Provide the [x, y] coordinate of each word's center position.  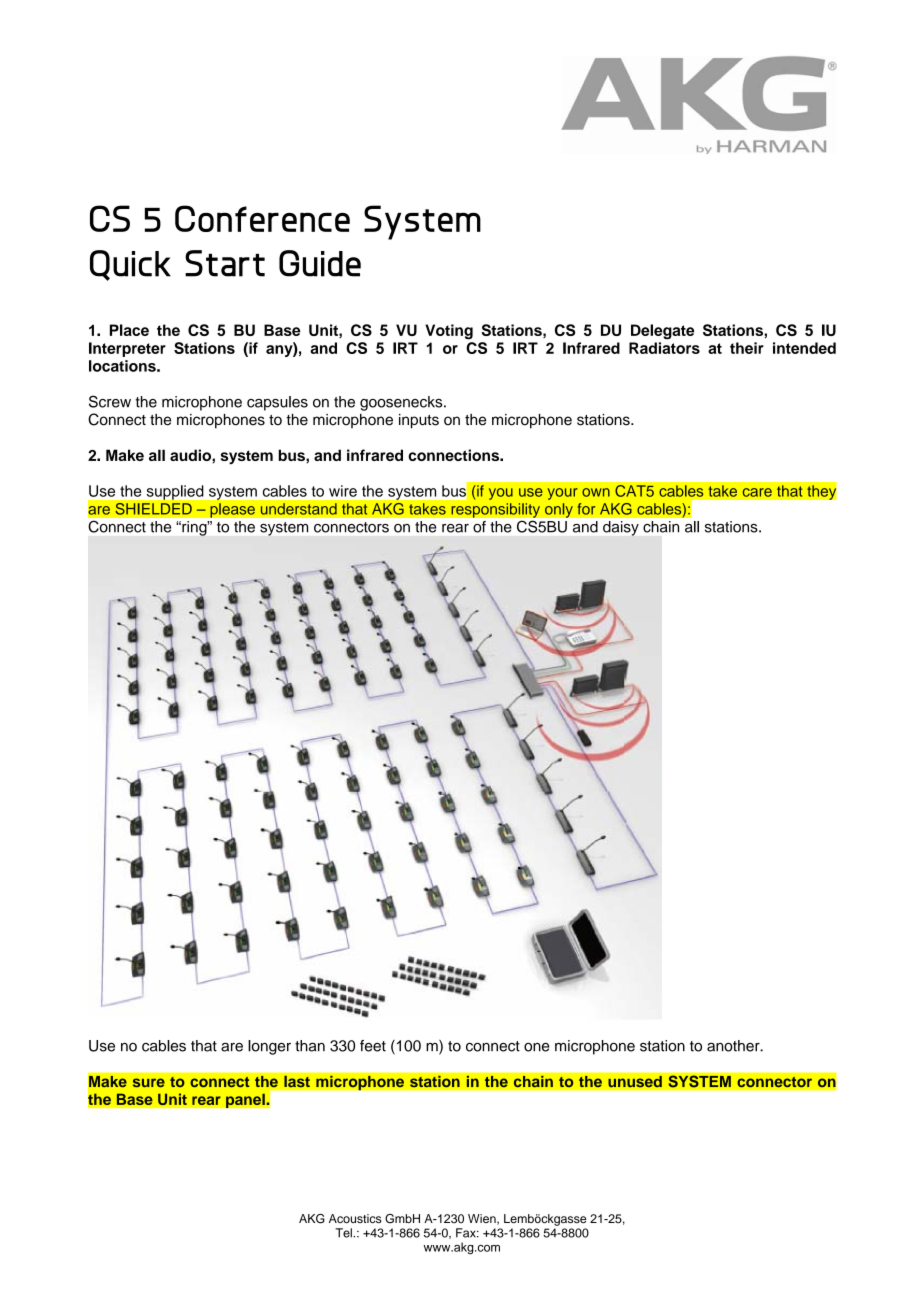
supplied [175, 492]
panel [246, 1100]
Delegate [662, 332]
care [757, 492]
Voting [449, 332]
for [586, 509]
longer [269, 1047]
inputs [419, 421]
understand [298, 509]
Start [225, 263]
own [596, 492]
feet [373, 1046]
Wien [483, 1219]
